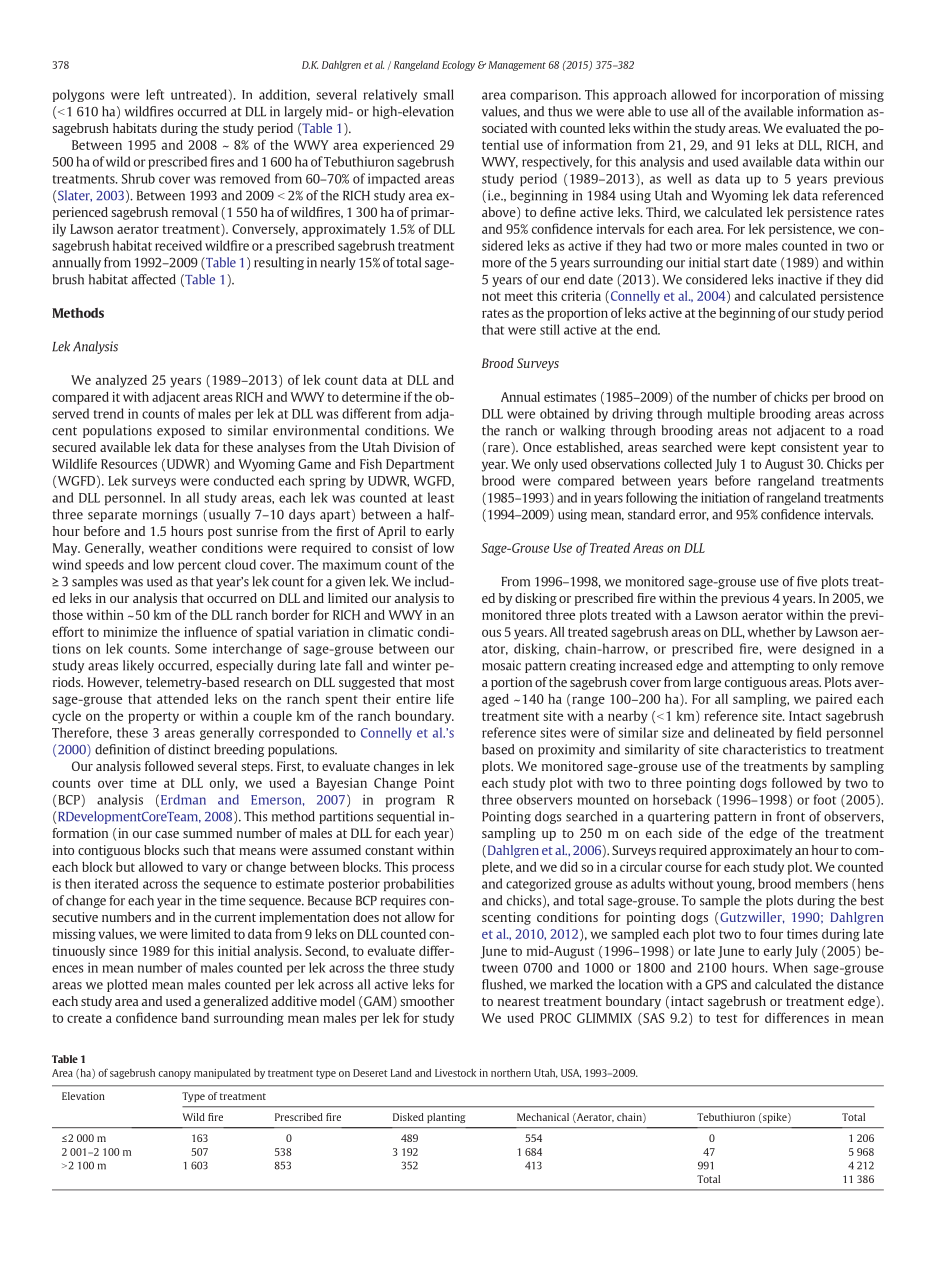  What do you see at coordinates (189, 749) in the page?
I see `distinct` at bounding box center [189, 749].
